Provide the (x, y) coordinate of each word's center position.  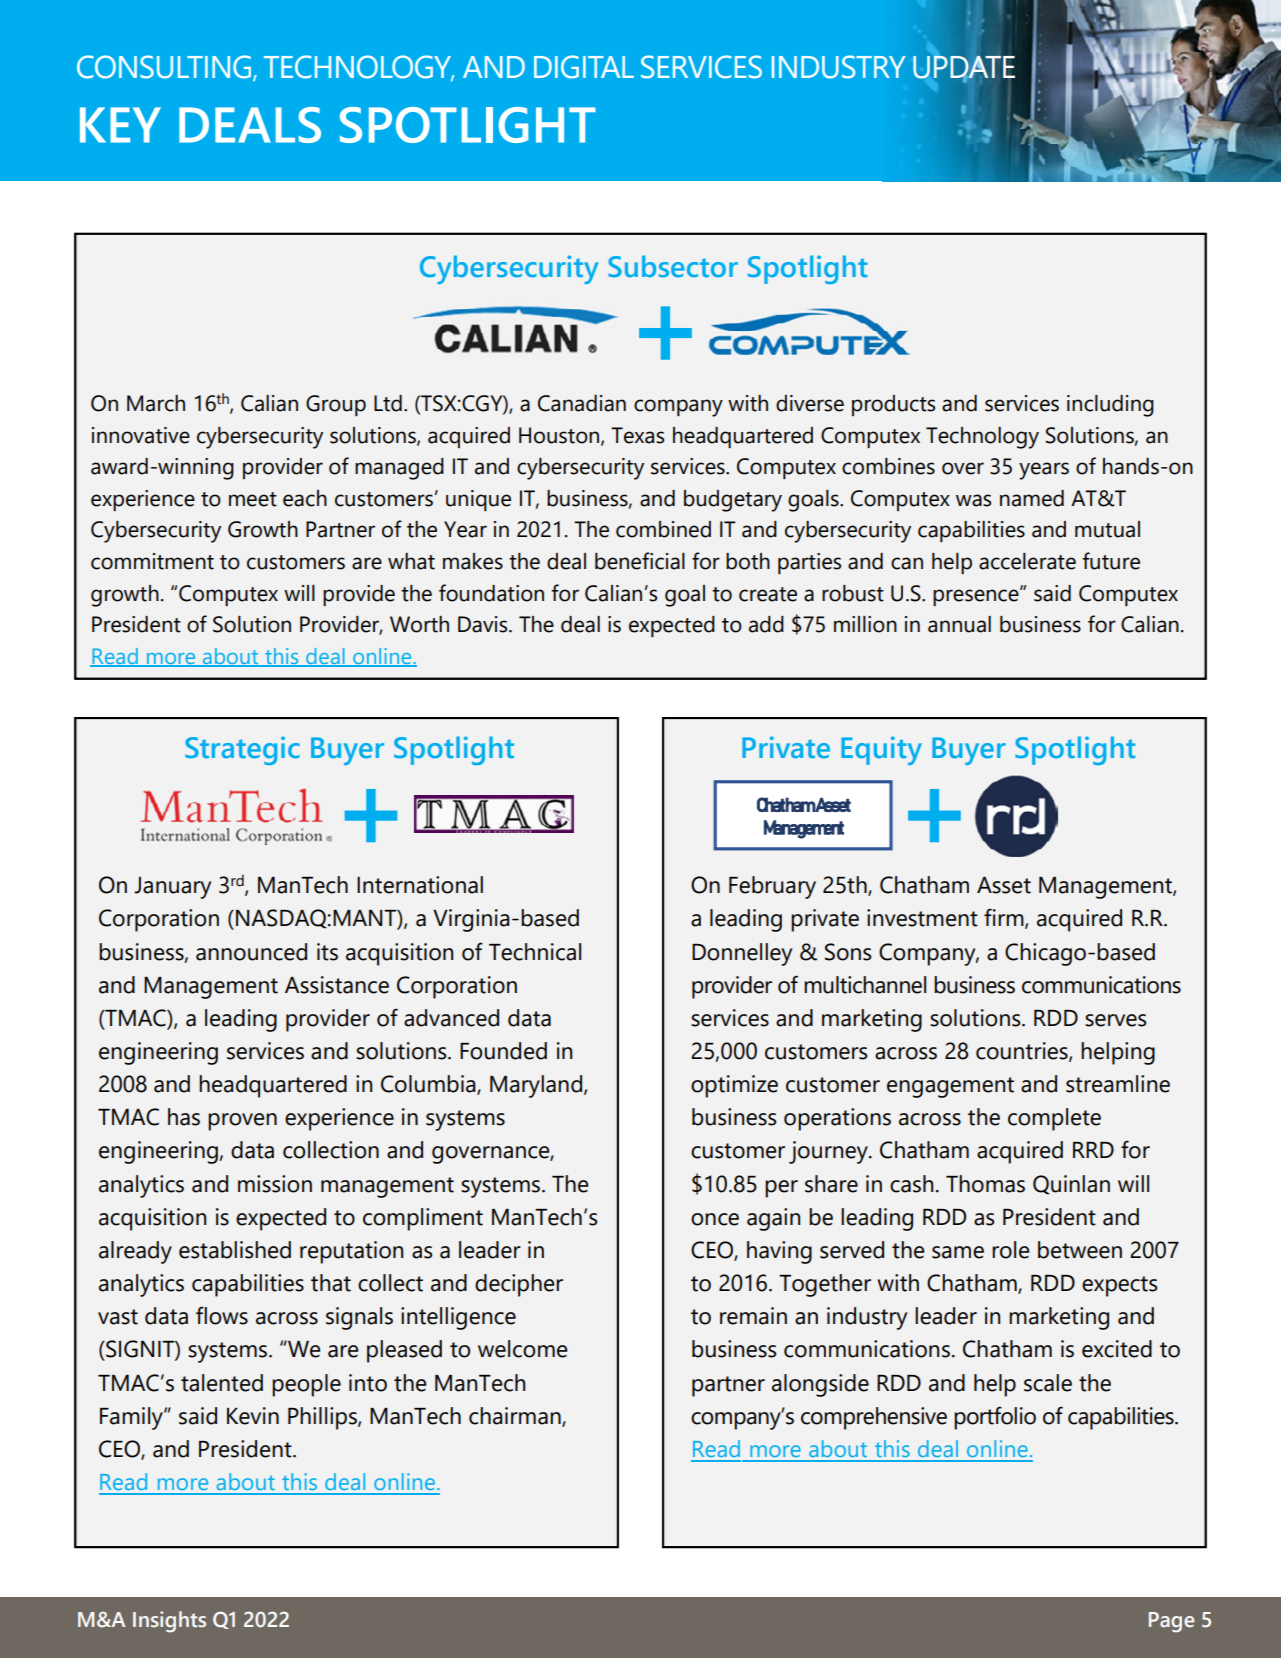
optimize (734, 1086)
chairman (516, 1416)
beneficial (640, 561)
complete (1054, 1119)
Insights (169, 1622)
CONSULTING (165, 67)
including (1110, 406)
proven (242, 1122)
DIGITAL (584, 67)
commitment (152, 561)
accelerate (1027, 561)
